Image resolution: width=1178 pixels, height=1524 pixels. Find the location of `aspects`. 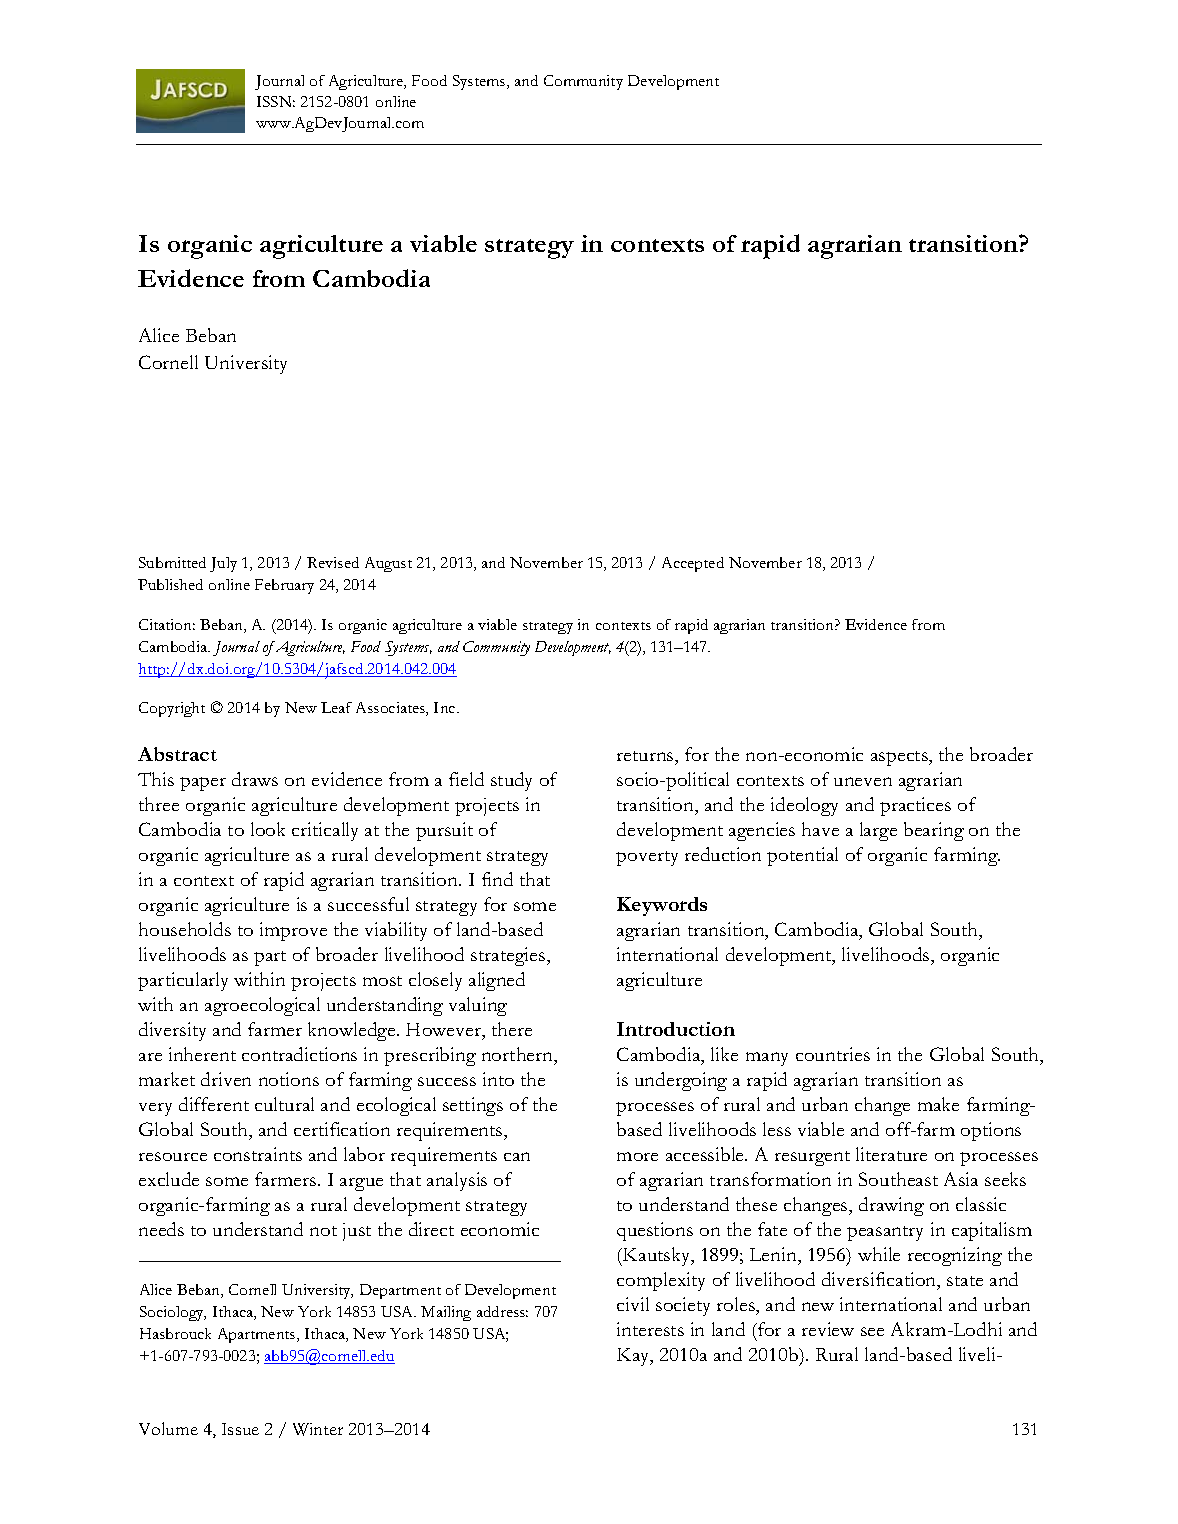

aspects is located at coordinates (900, 758).
